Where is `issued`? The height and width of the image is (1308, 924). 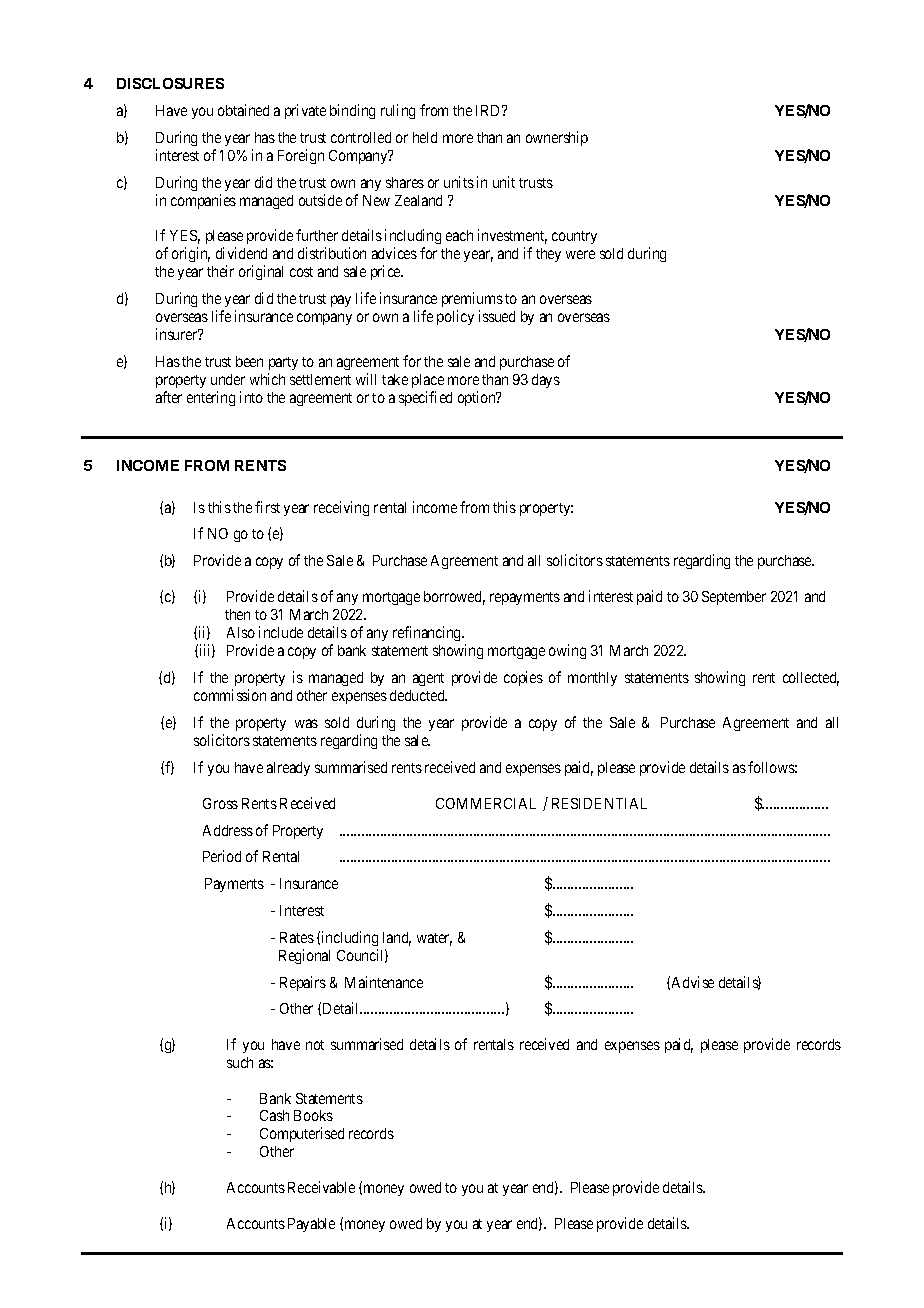
issued is located at coordinates (497, 316).
